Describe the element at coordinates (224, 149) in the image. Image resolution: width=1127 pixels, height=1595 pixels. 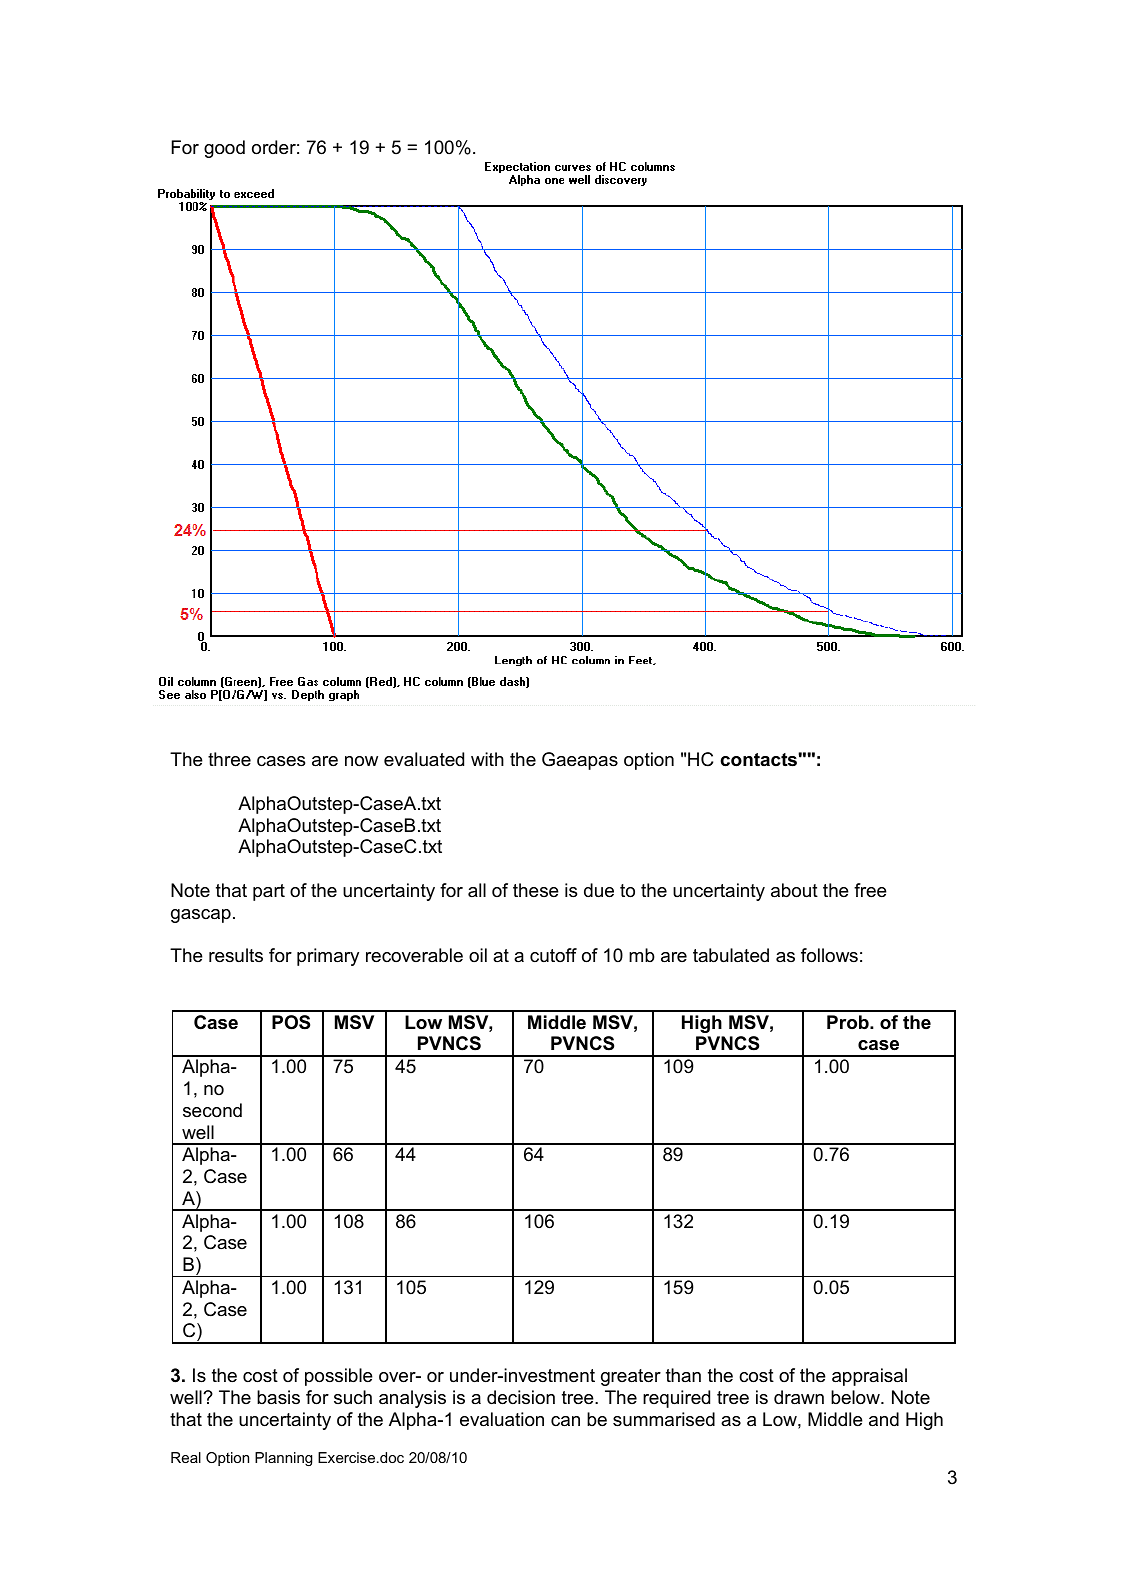
I see `good` at that location.
